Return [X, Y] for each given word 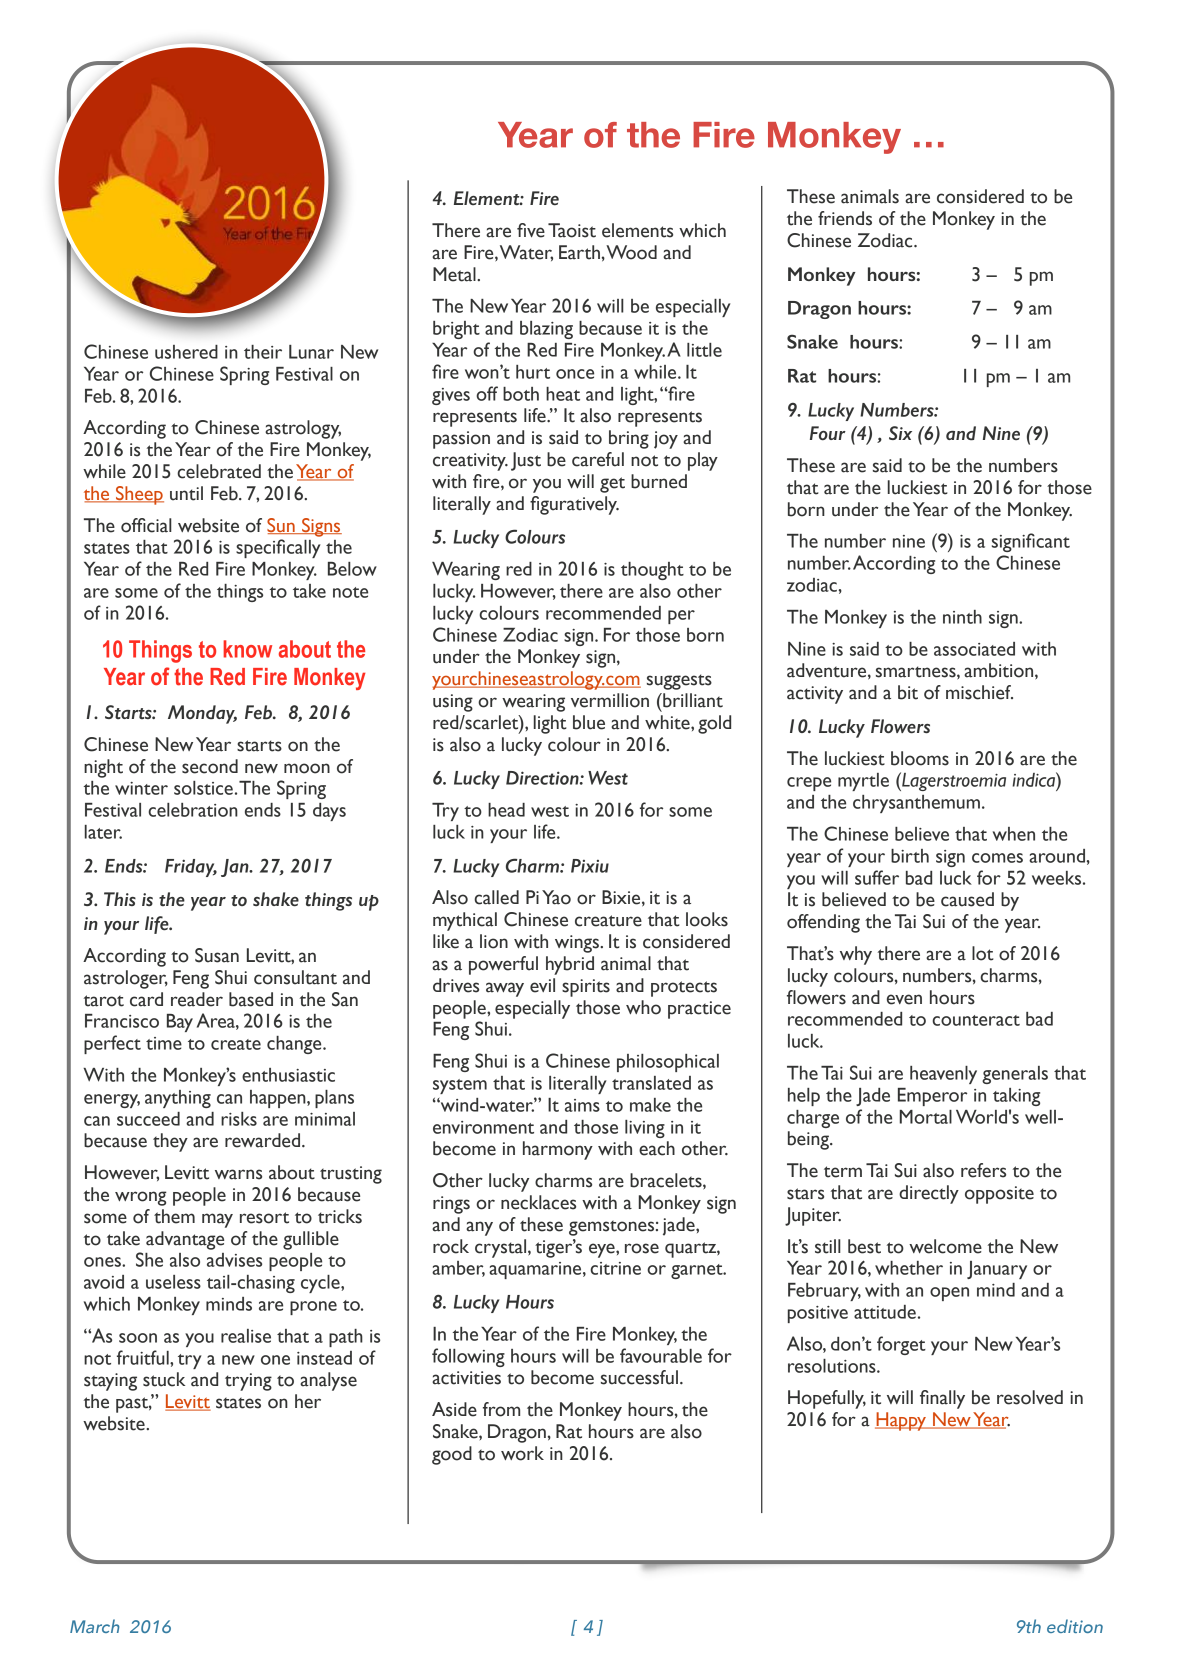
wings [578, 944]
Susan [217, 955]
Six [900, 433]
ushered [186, 352]
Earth [579, 252]
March [94, 1626]
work [522, 1453]
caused [967, 899]
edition [1075, 1626]
